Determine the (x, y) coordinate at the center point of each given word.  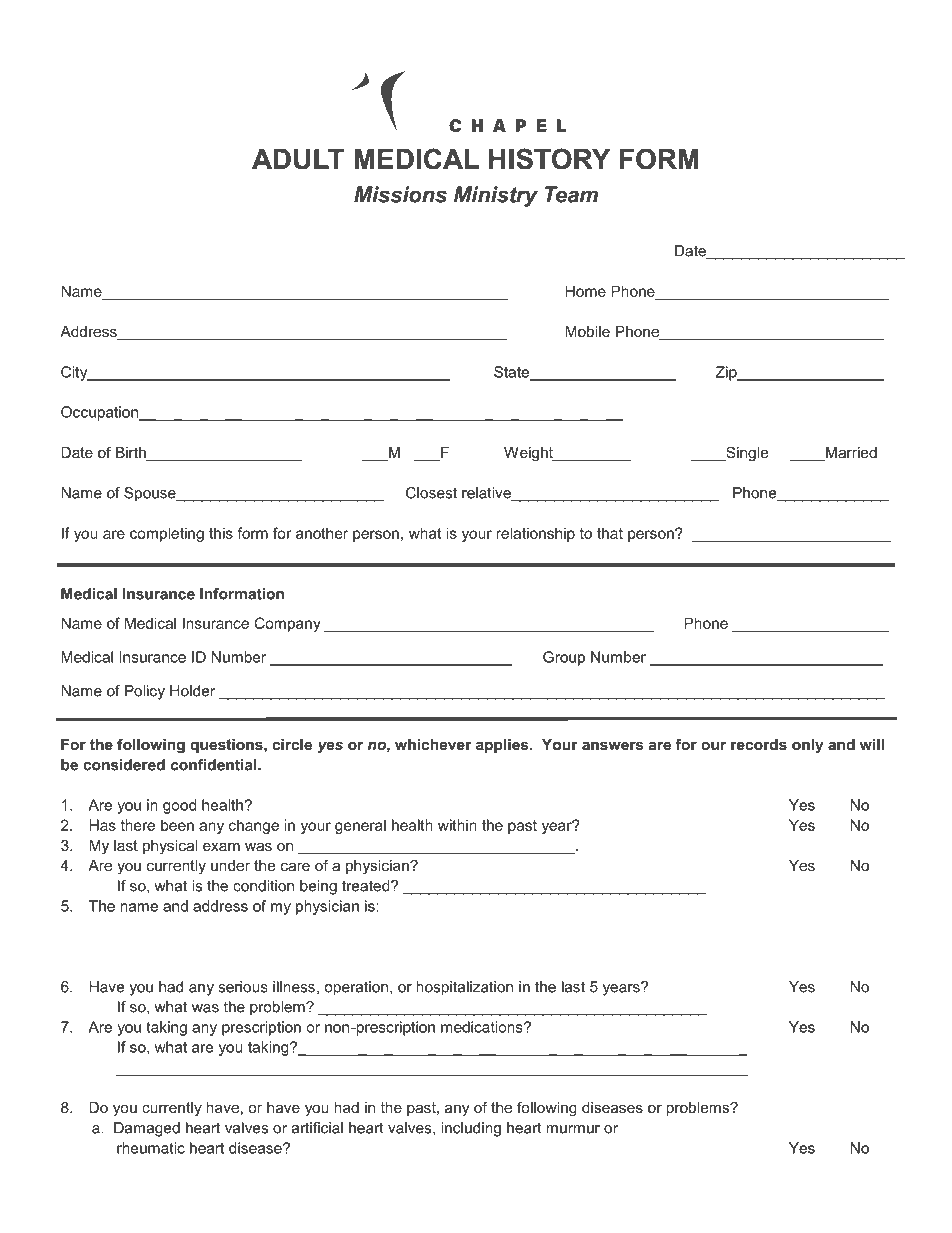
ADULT (298, 159)
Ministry (496, 196)
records (759, 744)
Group (564, 658)
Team (571, 194)
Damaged (147, 1129)
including (471, 1129)
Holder (192, 691)
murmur (573, 1129)
